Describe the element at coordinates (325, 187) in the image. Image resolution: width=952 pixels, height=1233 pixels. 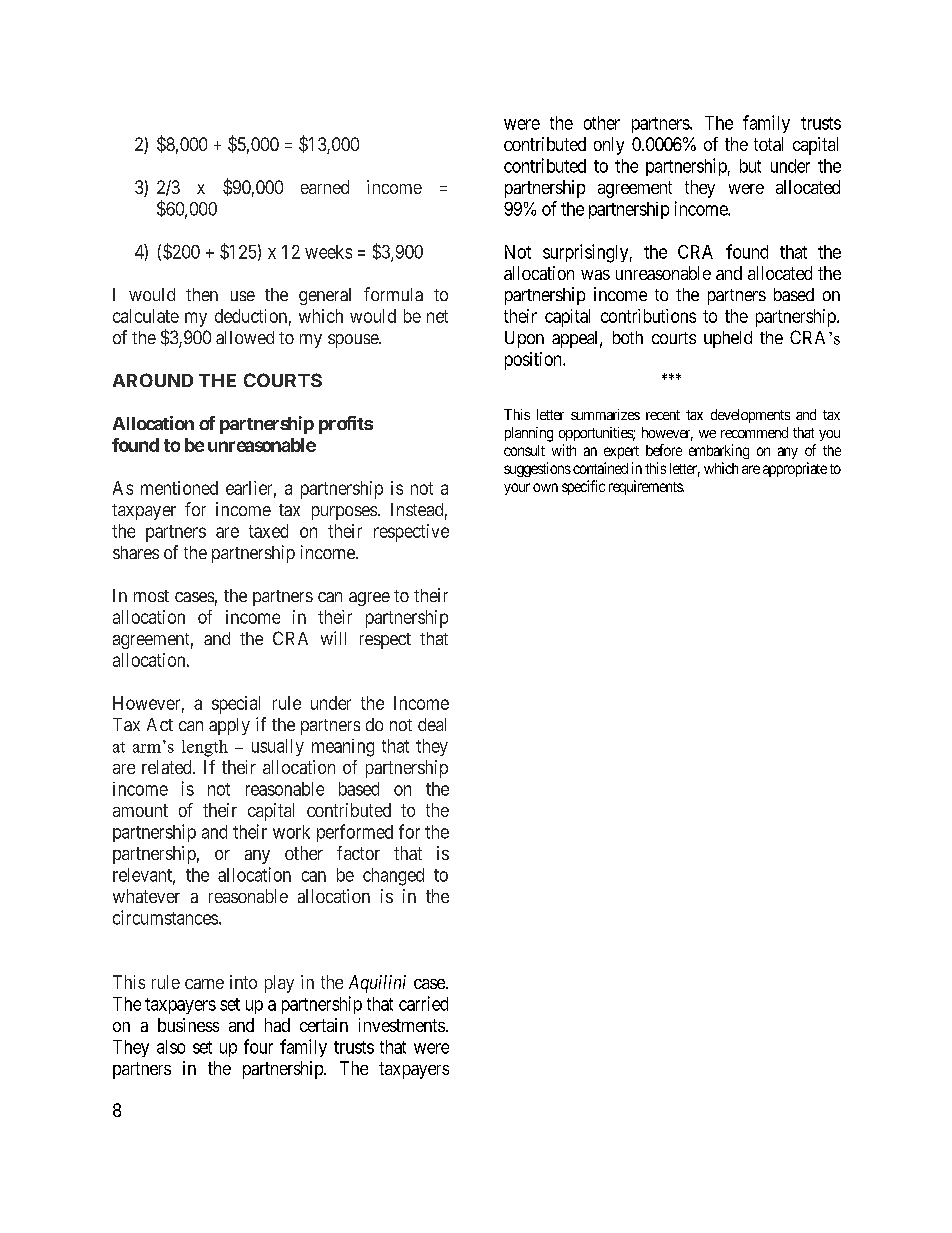
I see `earned` at that location.
